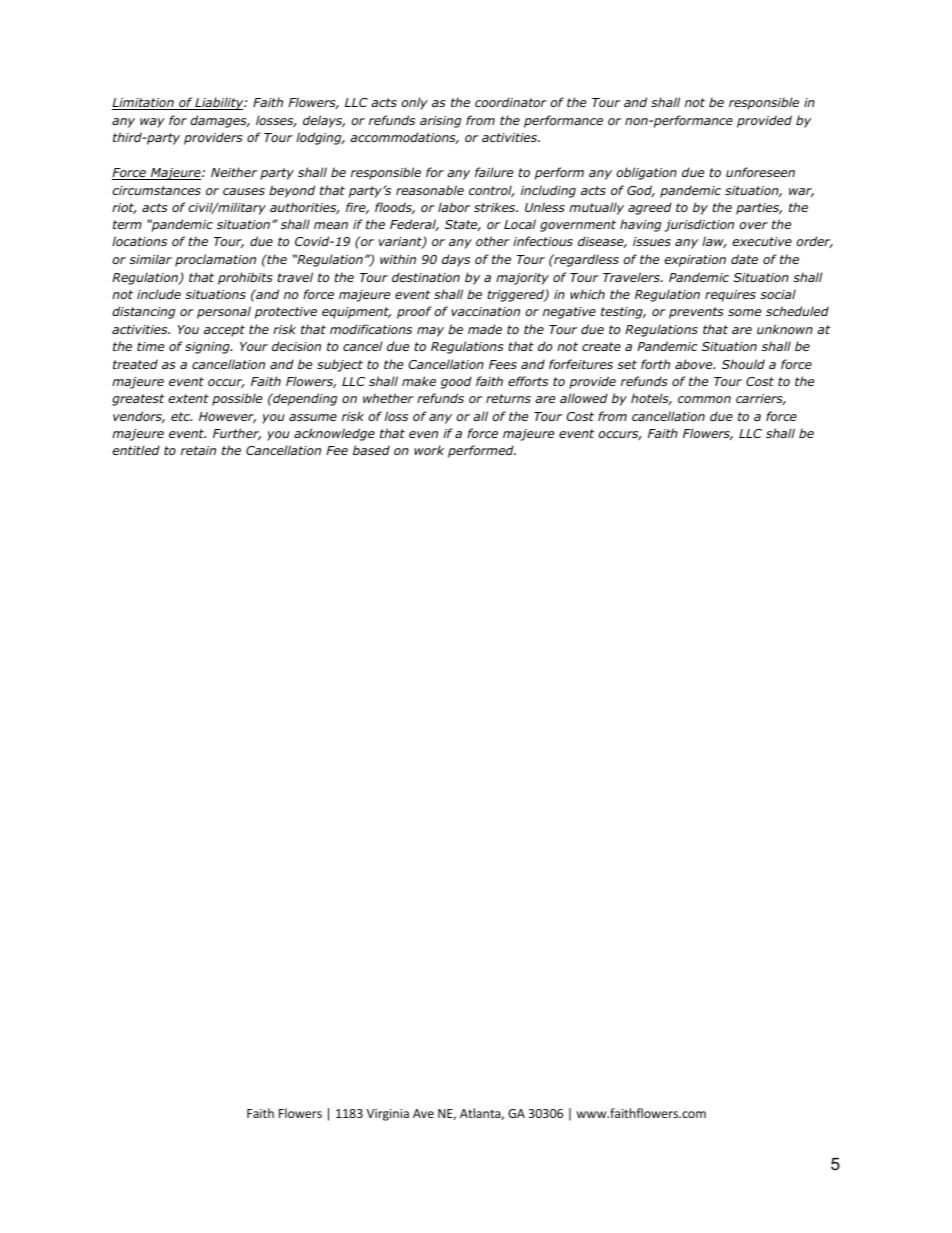  I want to click on Virginia, so click(388, 1115).
